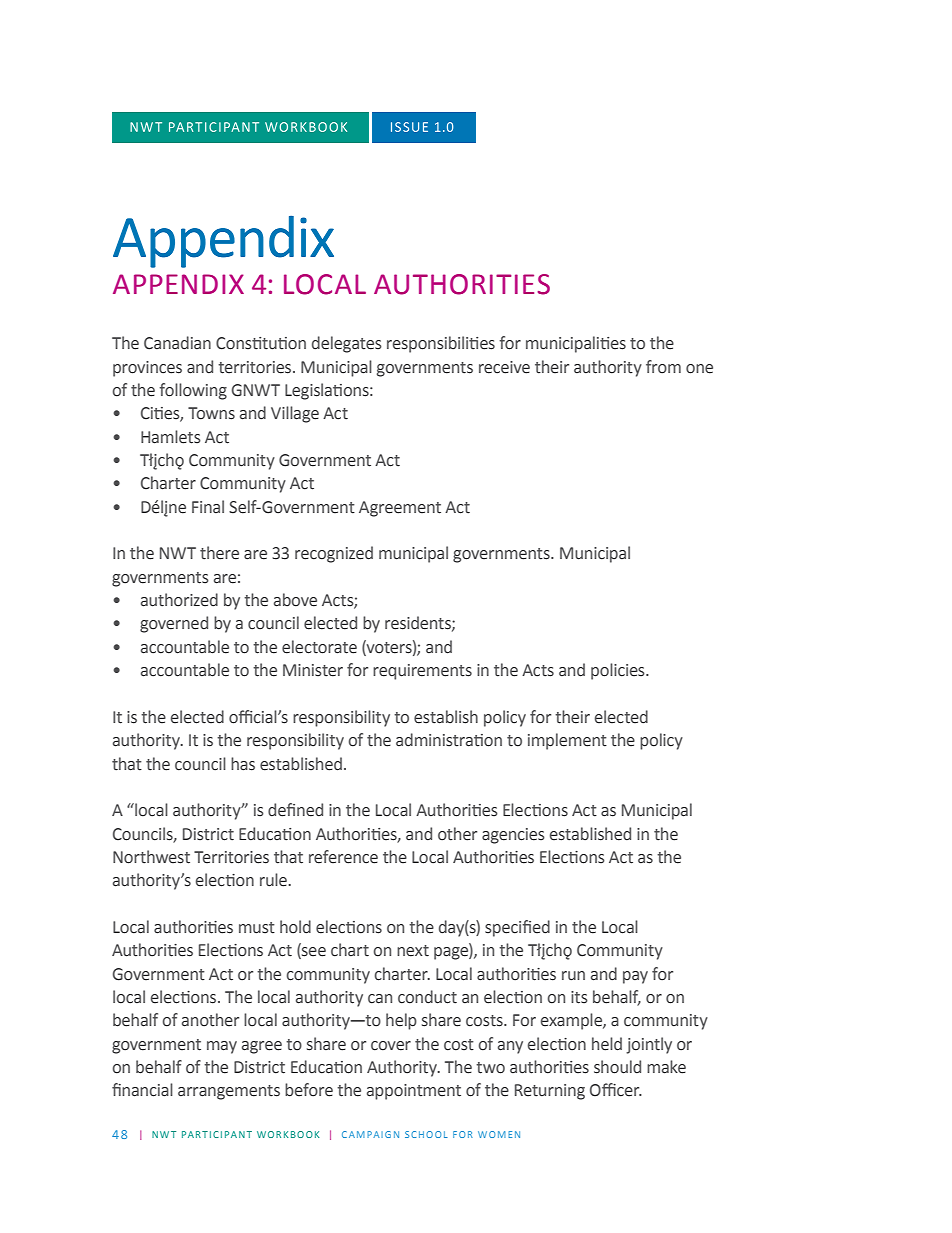 The image size is (952, 1233). What do you see at coordinates (219, 553) in the screenshot?
I see `there` at bounding box center [219, 553].
